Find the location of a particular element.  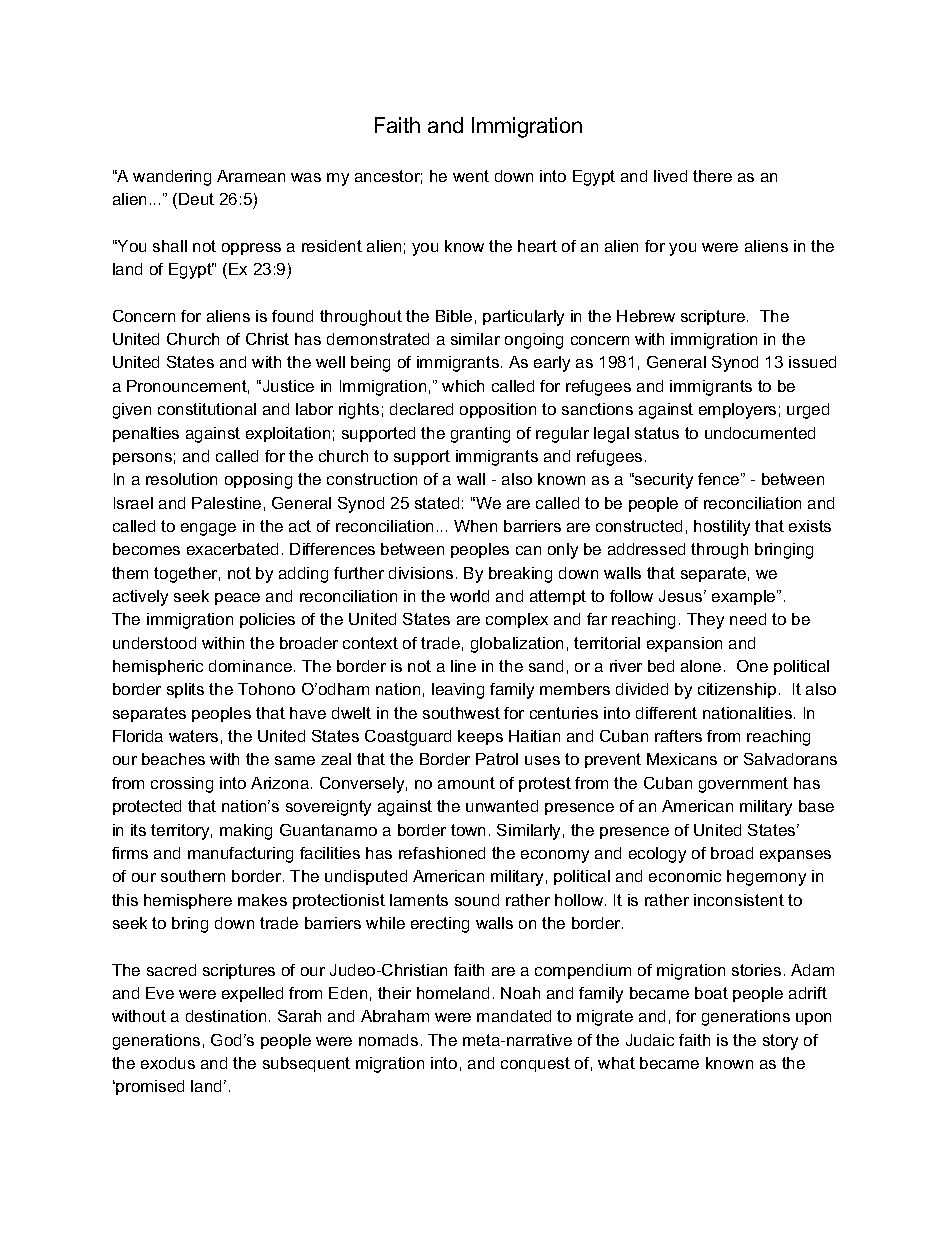

Palestine is located at coordinates (226, 503).
